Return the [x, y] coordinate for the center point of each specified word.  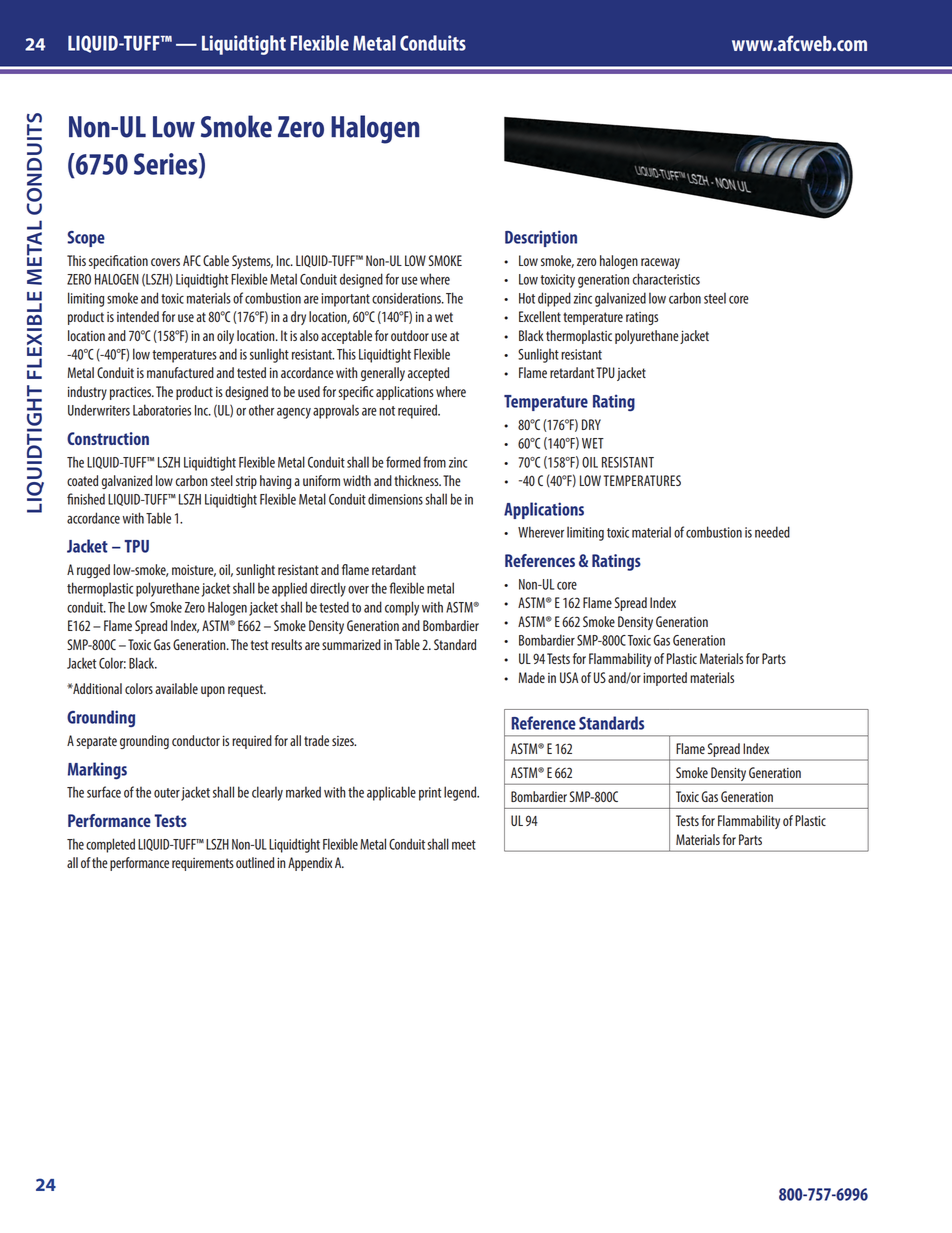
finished [86, 499]
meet [464, 845]
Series [167, 165]
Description [541, 238]
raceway [660, 263]
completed [110, 845]
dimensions [395, 499]
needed [772, 532]
